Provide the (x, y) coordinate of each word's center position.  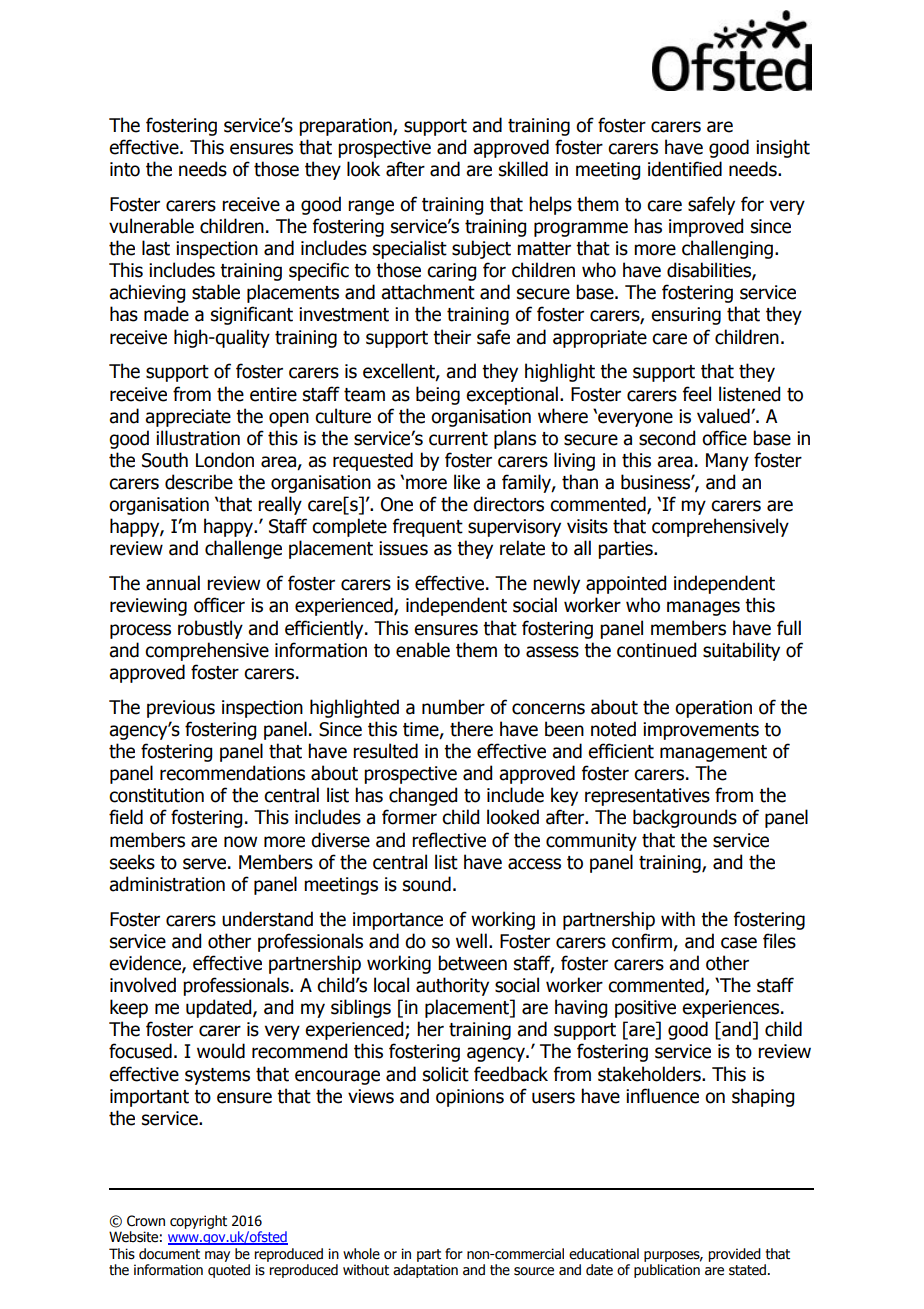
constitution (156, 795)
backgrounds (685, 818)
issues (403, 548)
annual (173, 583)
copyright (198, 1222)
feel (697, 394)
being (438, 395)
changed (423, 796)
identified (685, 169)
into (125, 169)
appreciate (188, 418)
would (221, 1051)
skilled (523, 169)
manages (703, 608)
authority (452, 986)
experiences (732, 1009)
